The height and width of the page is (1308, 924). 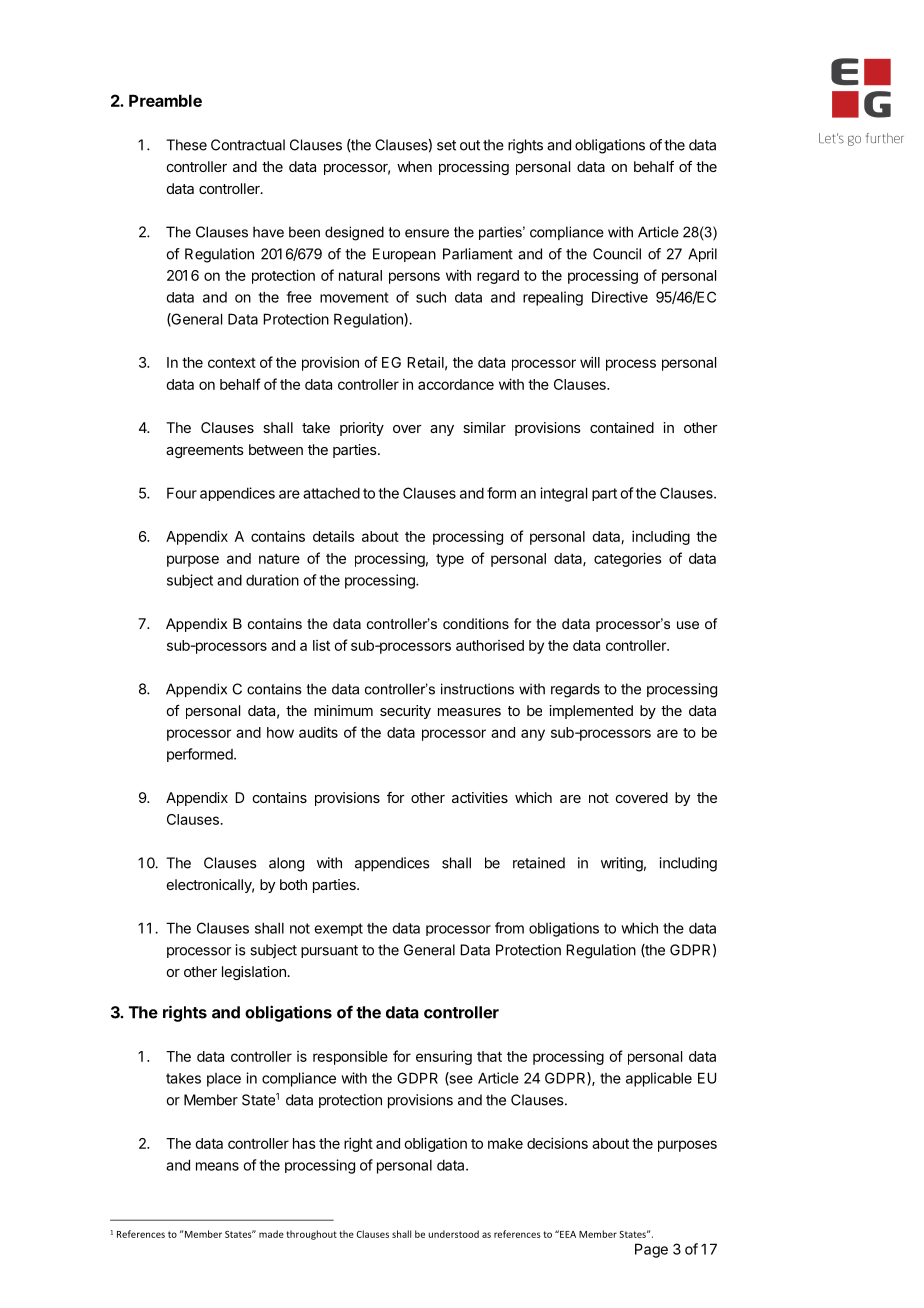 What do you see at coordinates (271, 1234) in the page?
I see `made` at bounding box center [271, 1234].
